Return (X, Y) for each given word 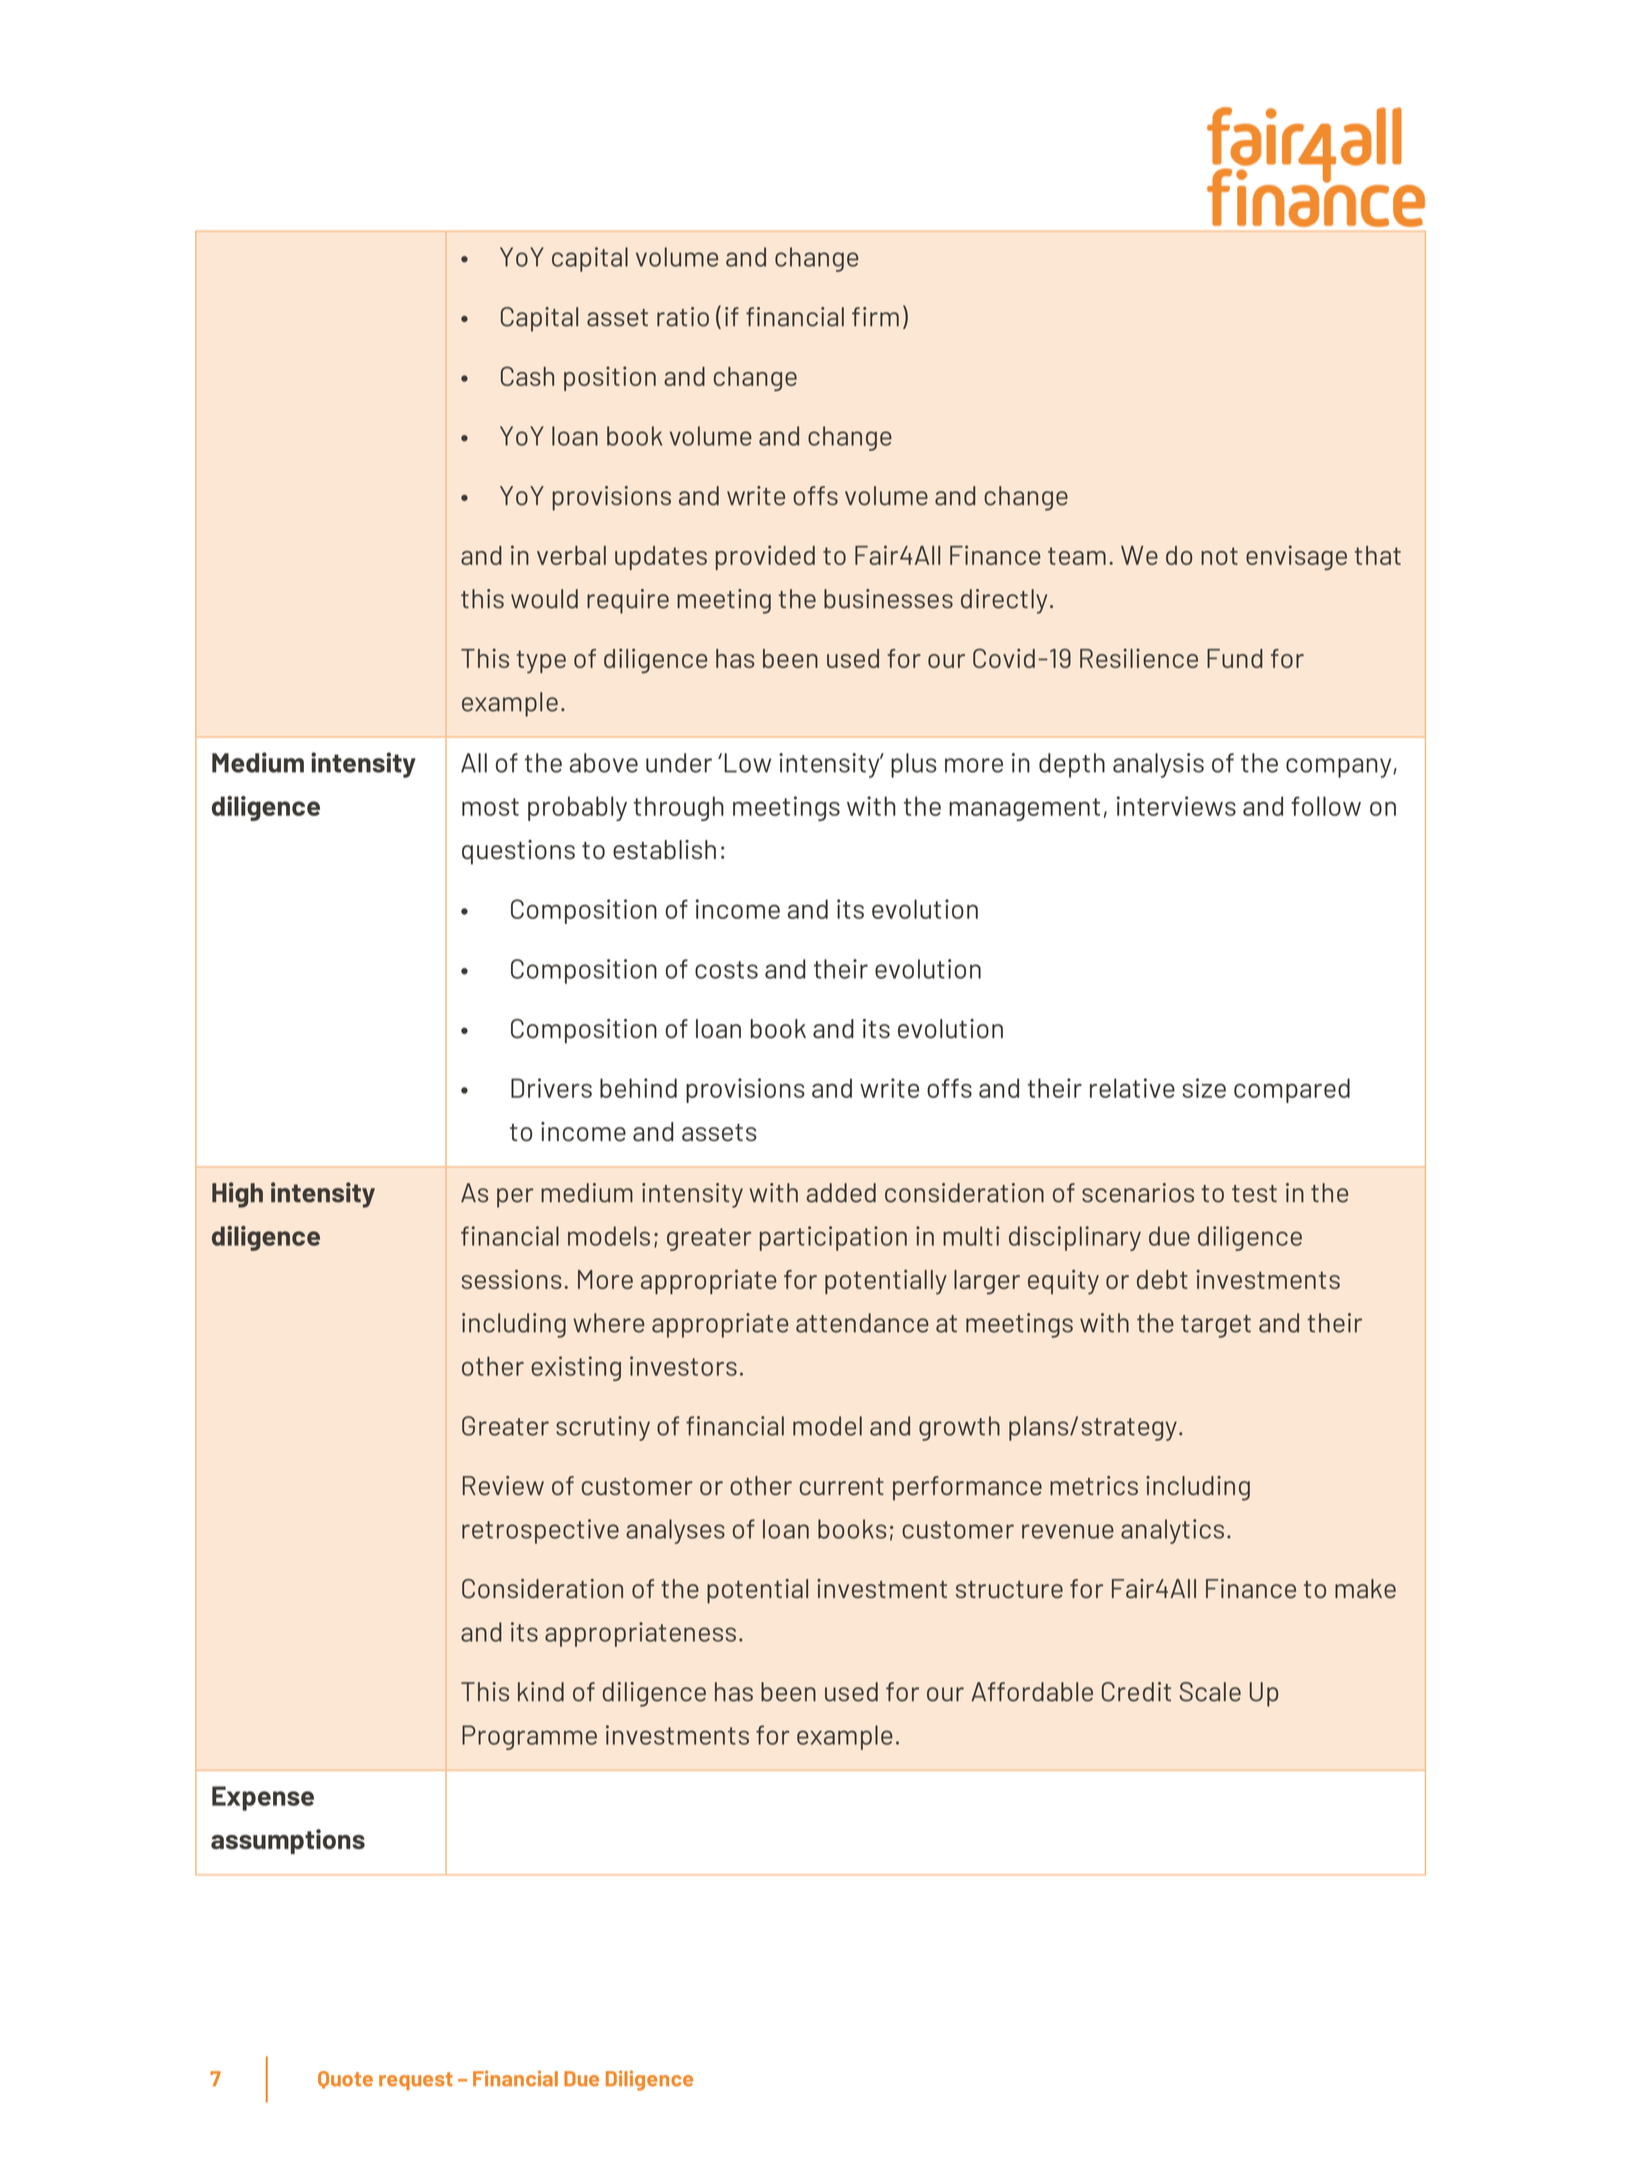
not (1219, 556)
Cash (527, 376)
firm (875, 316)
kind (541, 1692)
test (1254, 1194)
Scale (1210, 1692)
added (841, 1193)
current (842, 1486)
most (490, 807)
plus (914, 765)
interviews (1176, 806)
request (416, 2081)
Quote (345, 2080)
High (237, 1195)
